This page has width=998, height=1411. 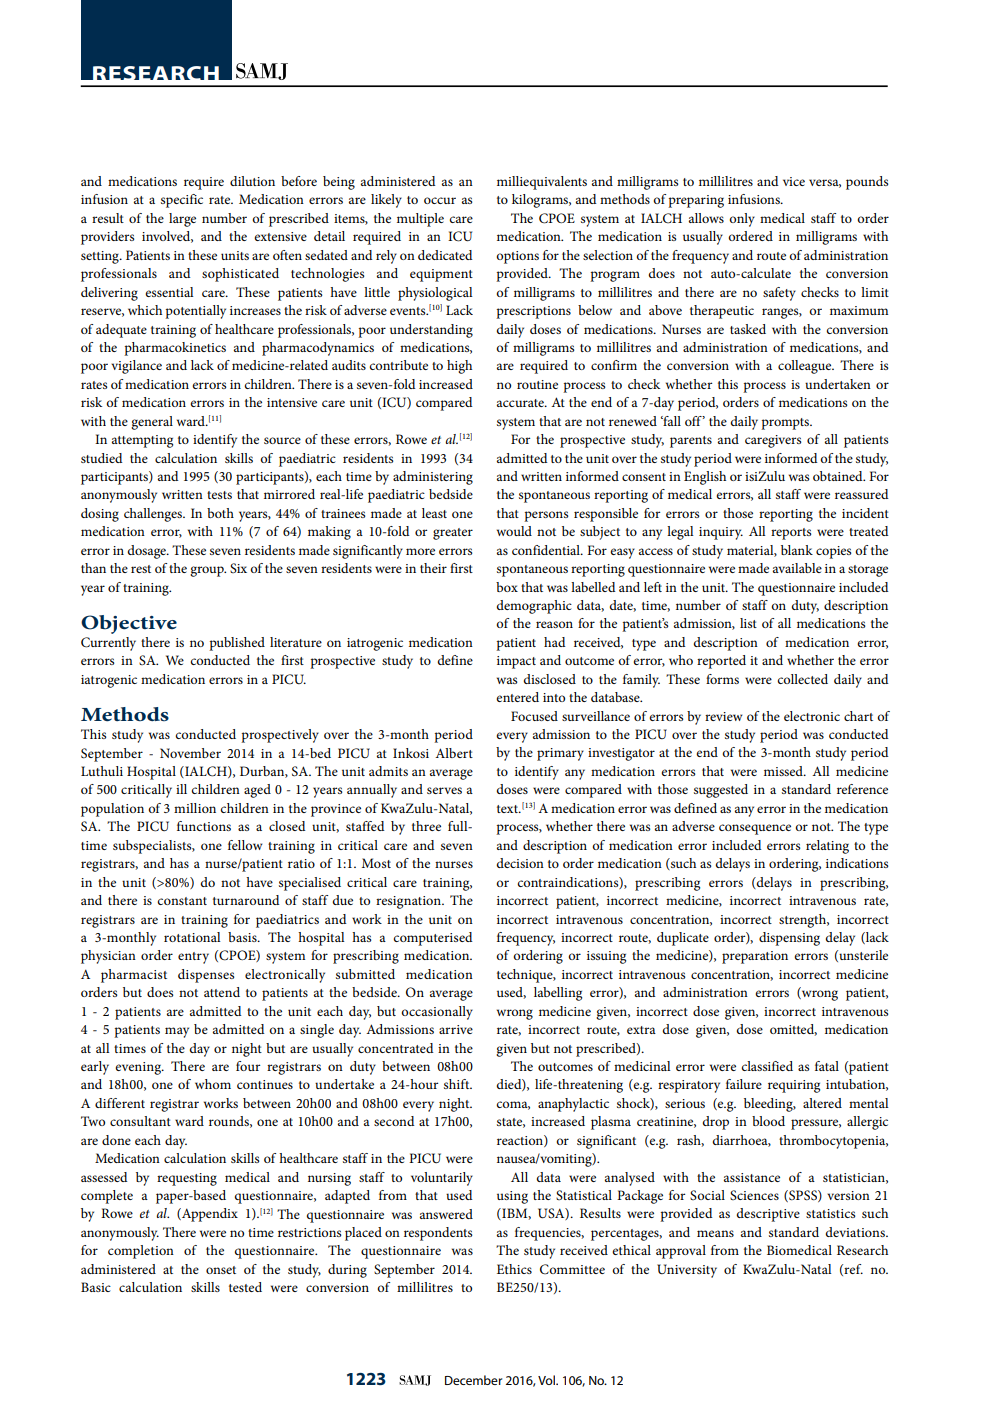 I want to click on December, so click(x=473, y=1380).
